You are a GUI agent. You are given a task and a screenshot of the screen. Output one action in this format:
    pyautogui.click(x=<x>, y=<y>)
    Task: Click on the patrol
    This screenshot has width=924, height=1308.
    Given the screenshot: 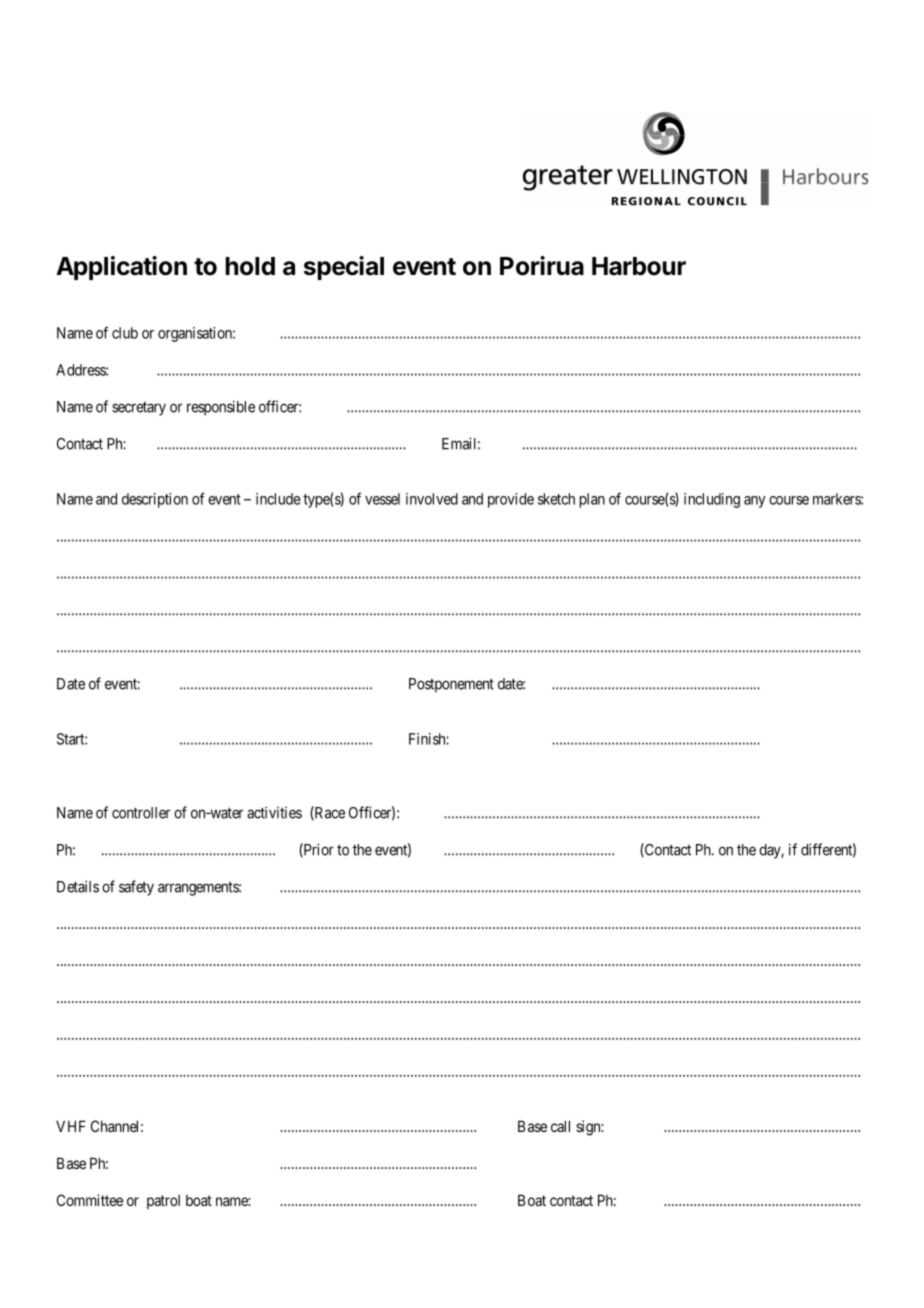 What is the action you would take?
    pyautogui.click(x=163, y=1202)
